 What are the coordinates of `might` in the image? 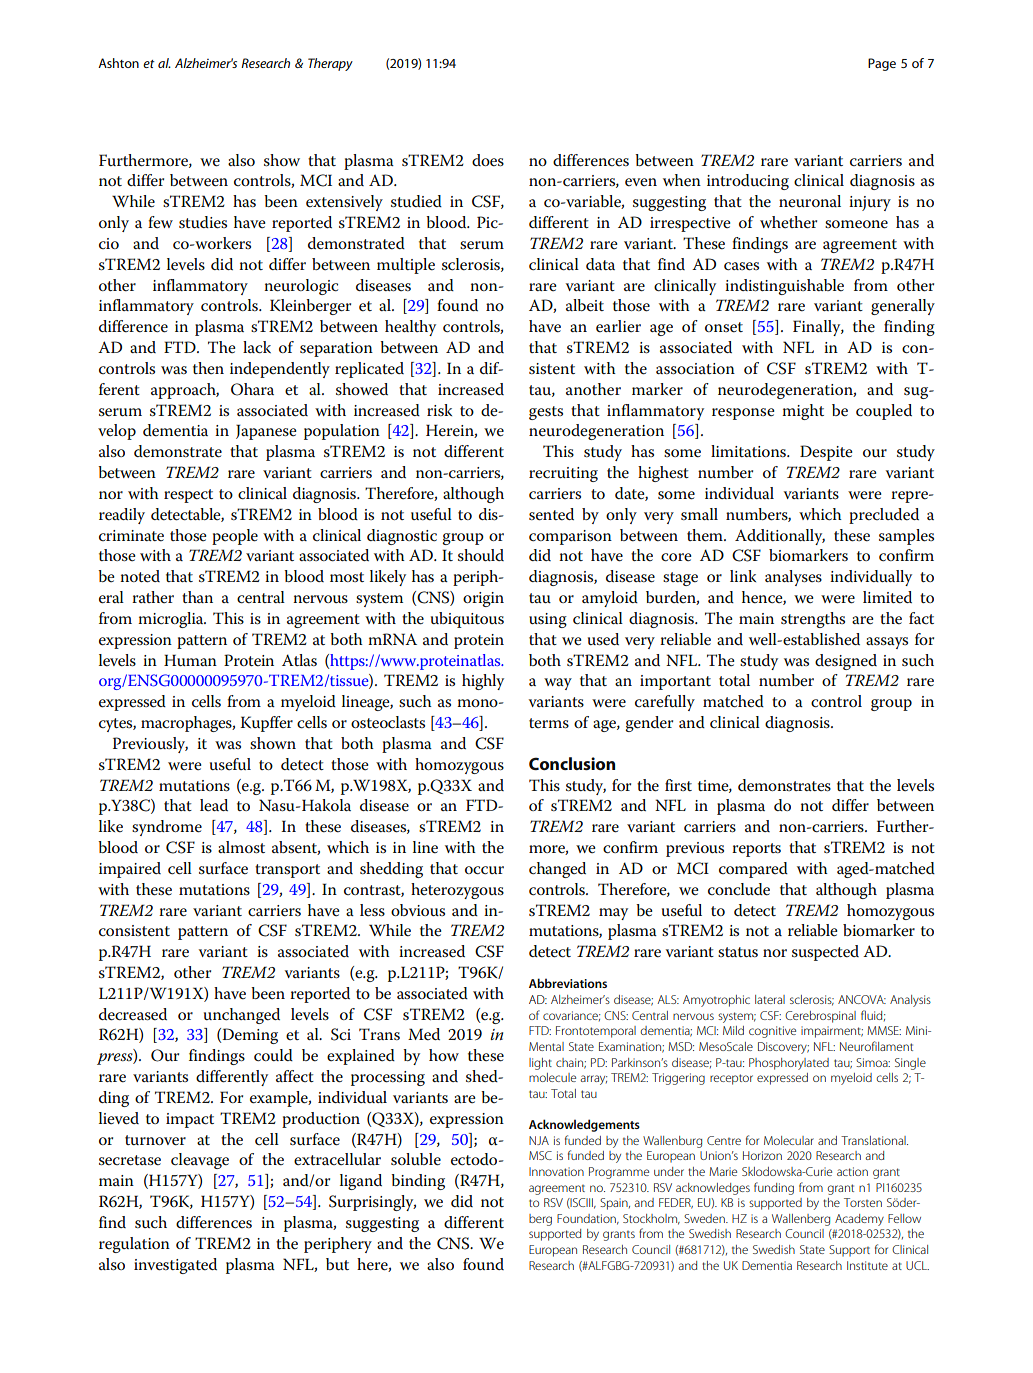 It's located at (803, 412).
